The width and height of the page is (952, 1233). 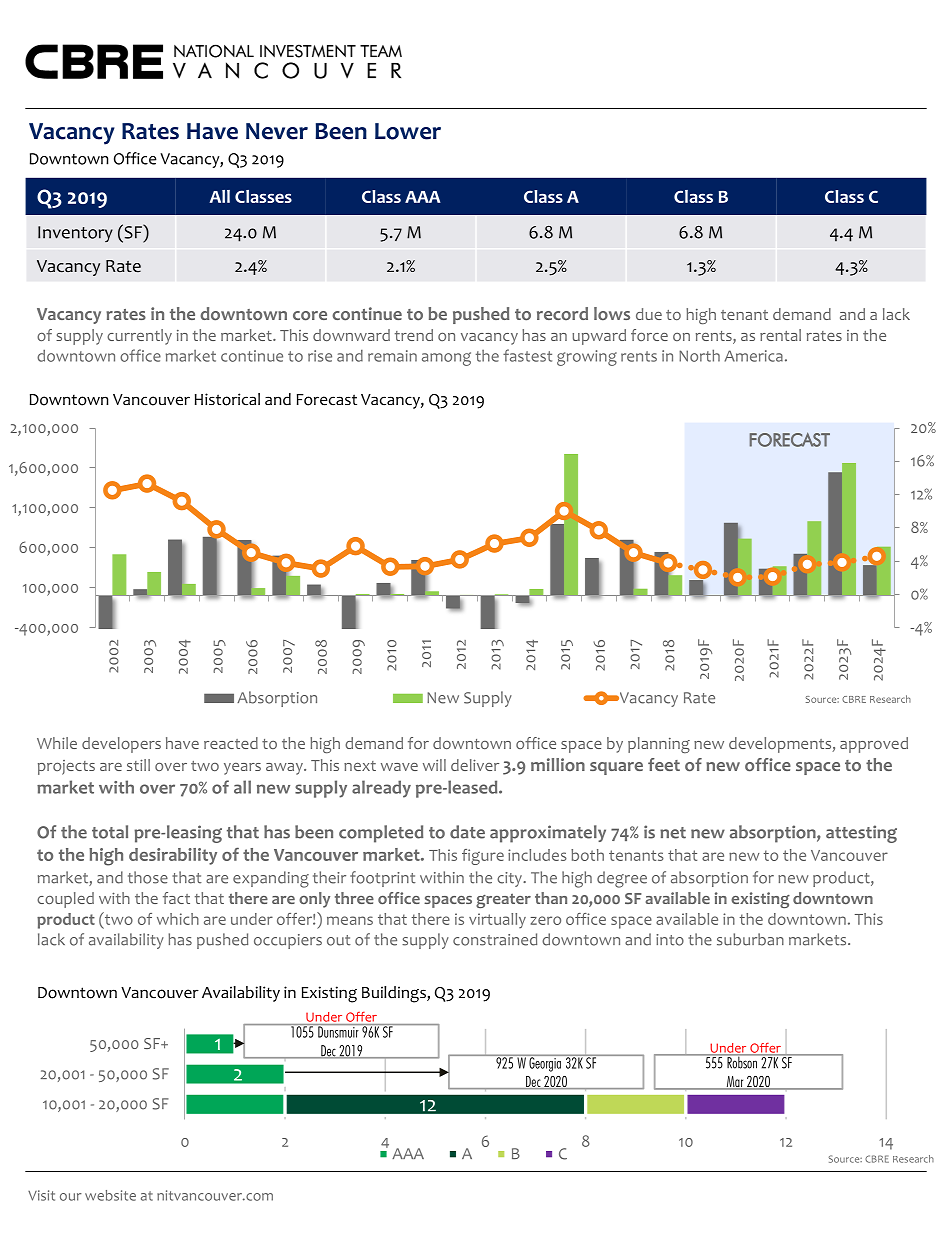 I want to click on Historical, so click(x=227, y=399).
